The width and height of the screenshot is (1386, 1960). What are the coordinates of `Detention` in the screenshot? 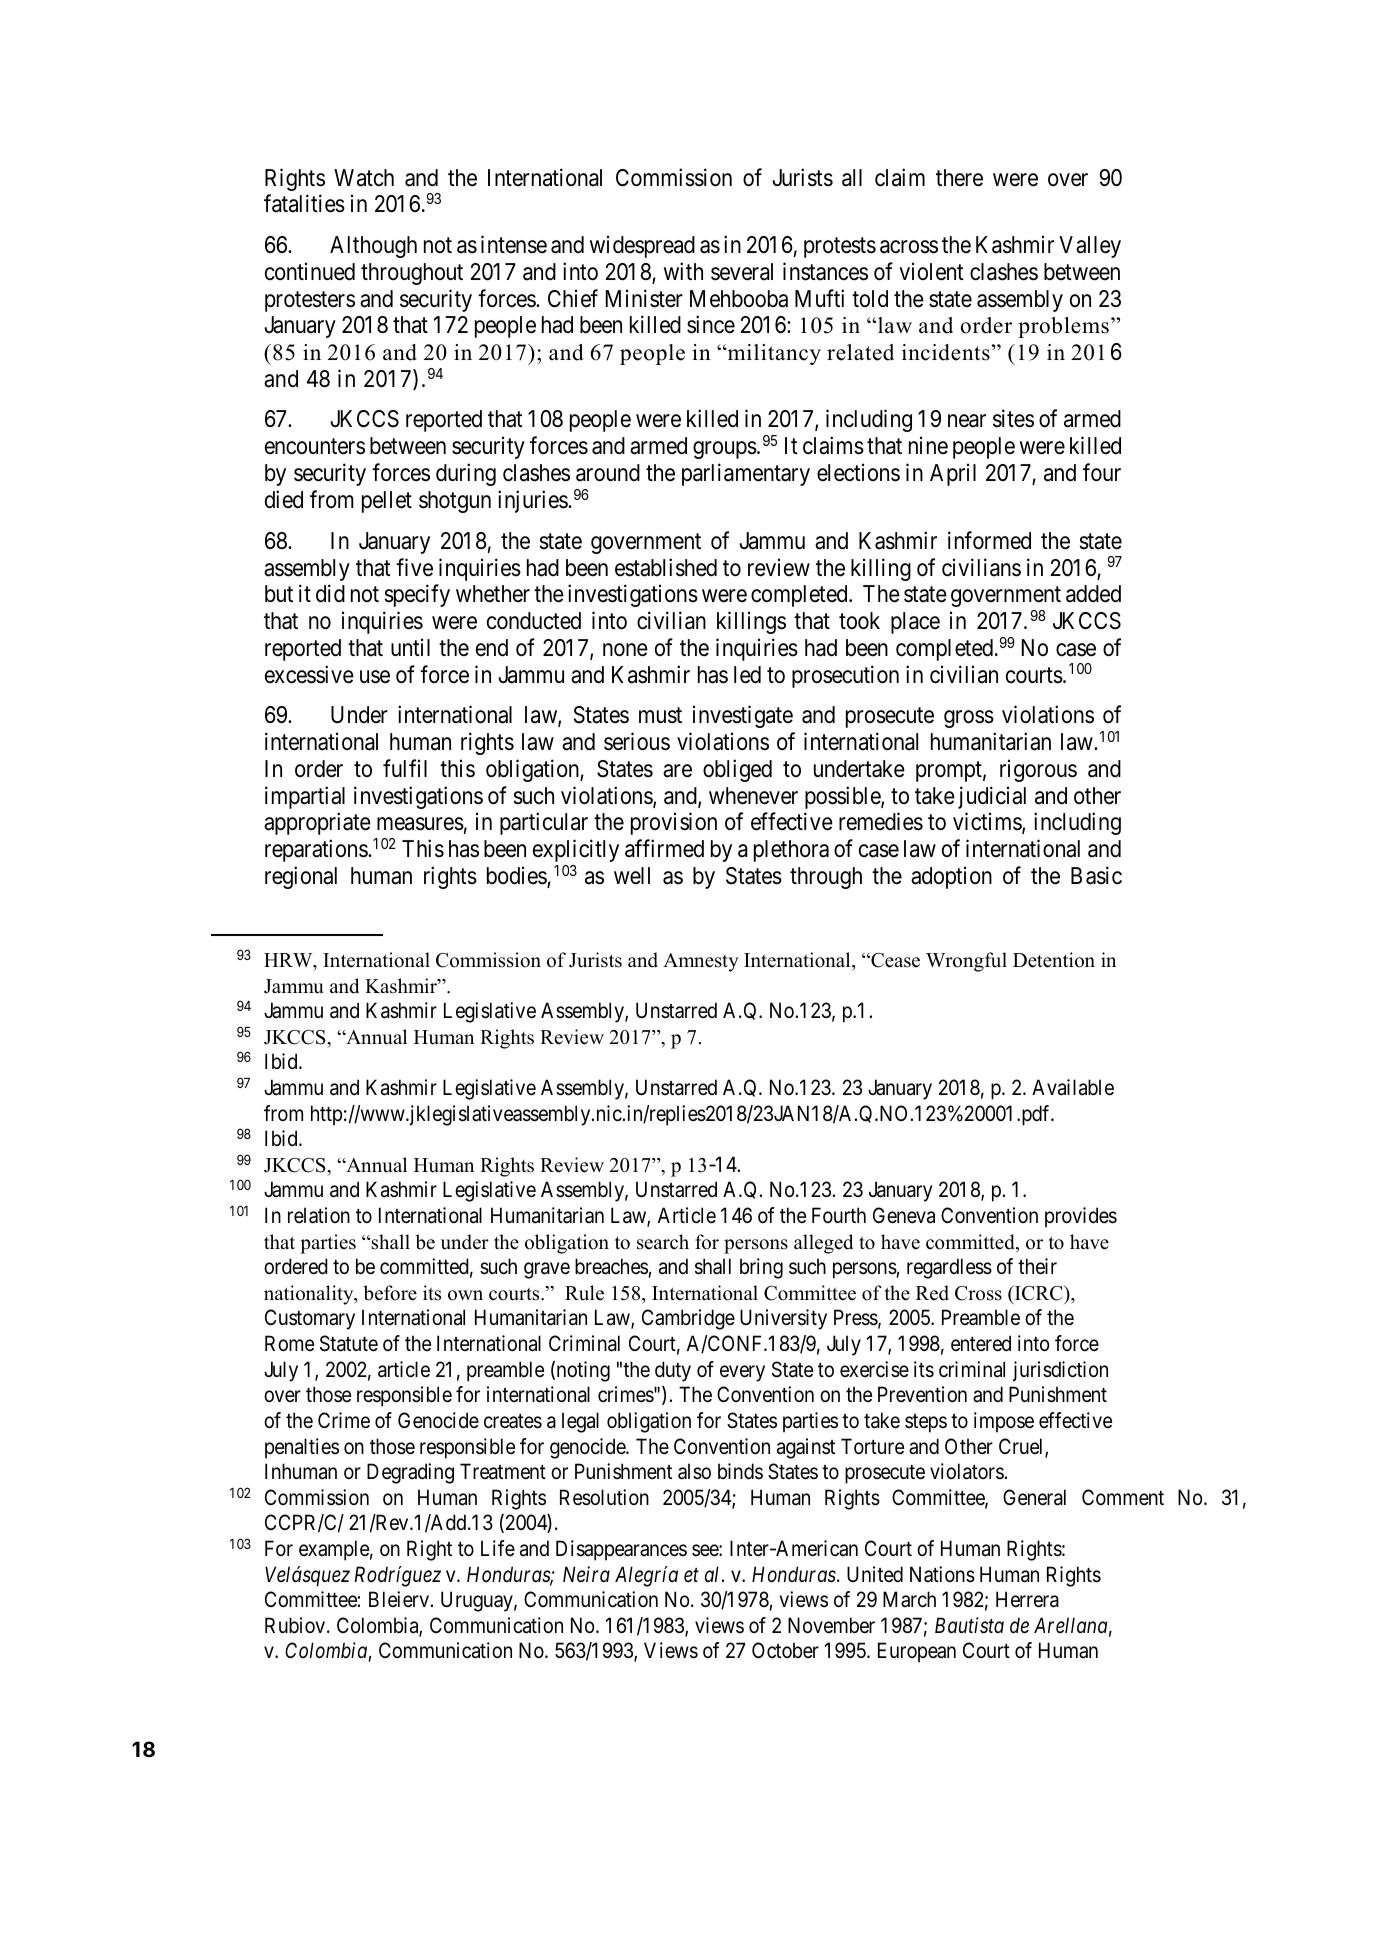 It's located at (1054, 960).
